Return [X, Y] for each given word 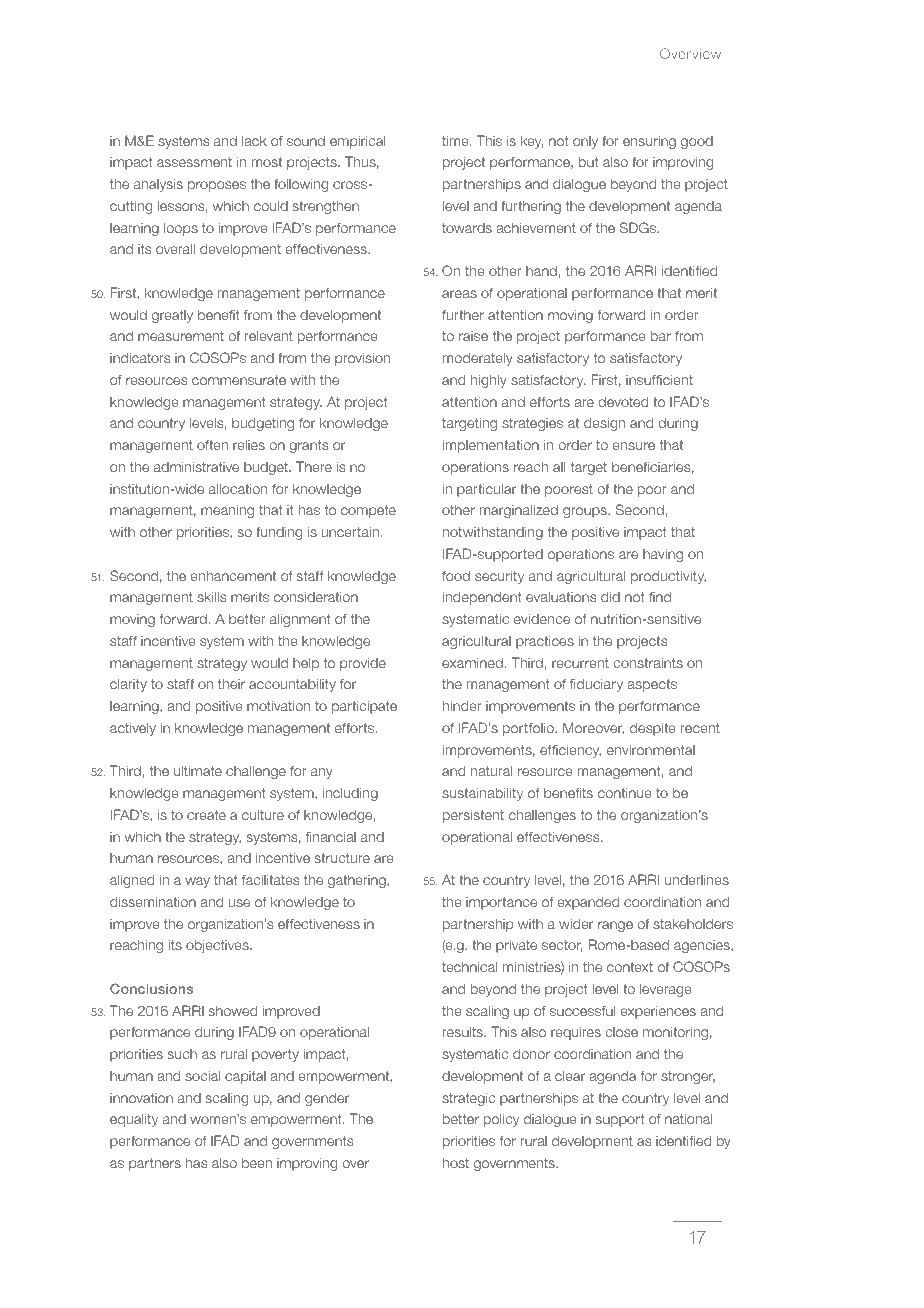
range [615, 926]
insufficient [659, 379]
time [456, 140]
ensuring [649, 142]
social [203, 1075]
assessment [194, 162]
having [663, 555]
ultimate [198, 770]
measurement [181, 336]
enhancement [233, 575]
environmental [651, 749]
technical [470, 966]
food [456, 575]
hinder [462, 705]
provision [362, 359]
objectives [218, 946]
